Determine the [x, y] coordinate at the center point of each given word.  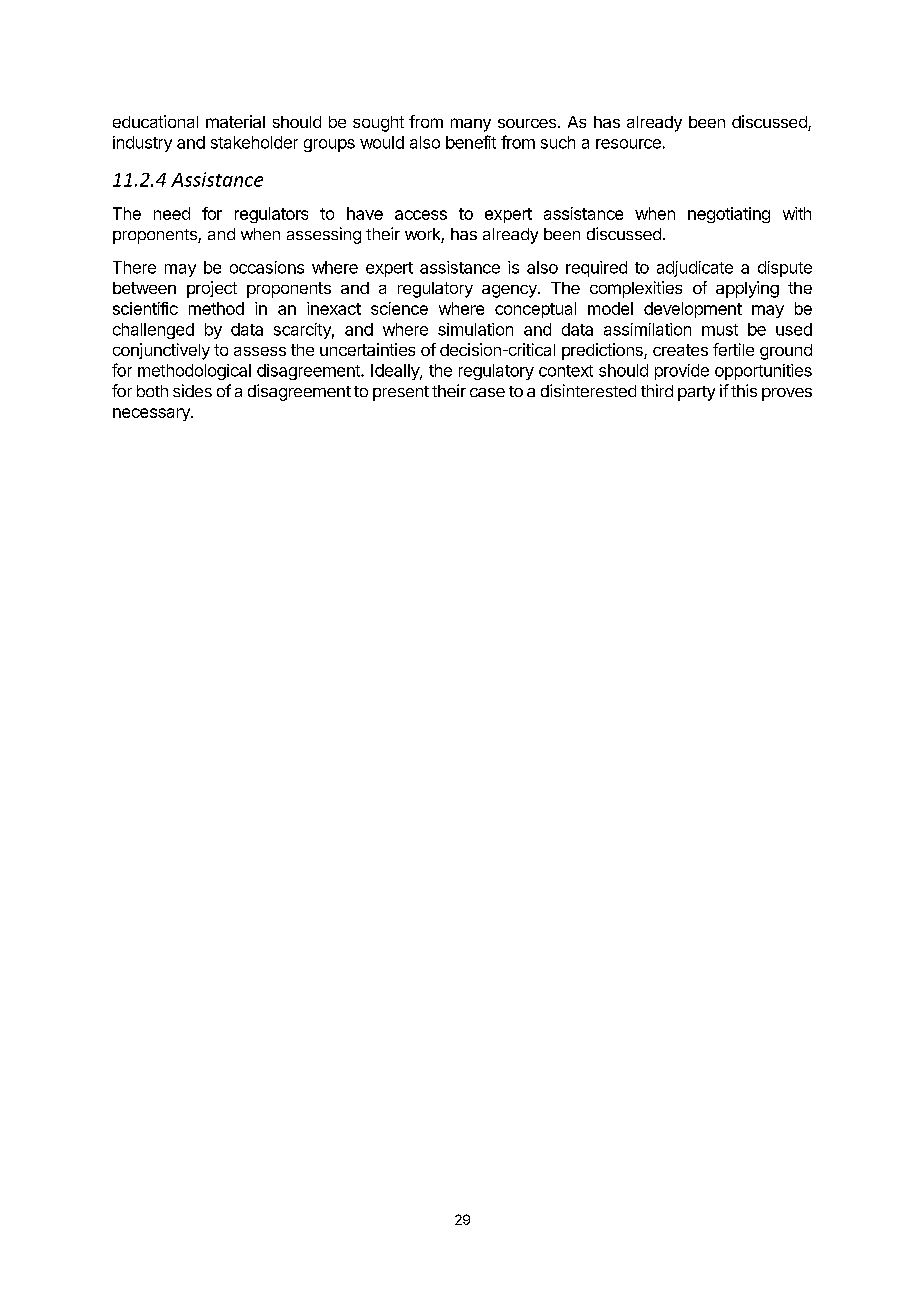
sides [192, 390]
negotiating [729, 215]
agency [510, 291]
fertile [733, 349]
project [212, 289]
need [172, 213]
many [471, 125]
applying [747, 289]
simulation [475, 329]
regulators [271, 215]
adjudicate [695, 269]
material [235, 121]
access [421, 215]
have [365, 213]
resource [628, 144]
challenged [153, 331]
